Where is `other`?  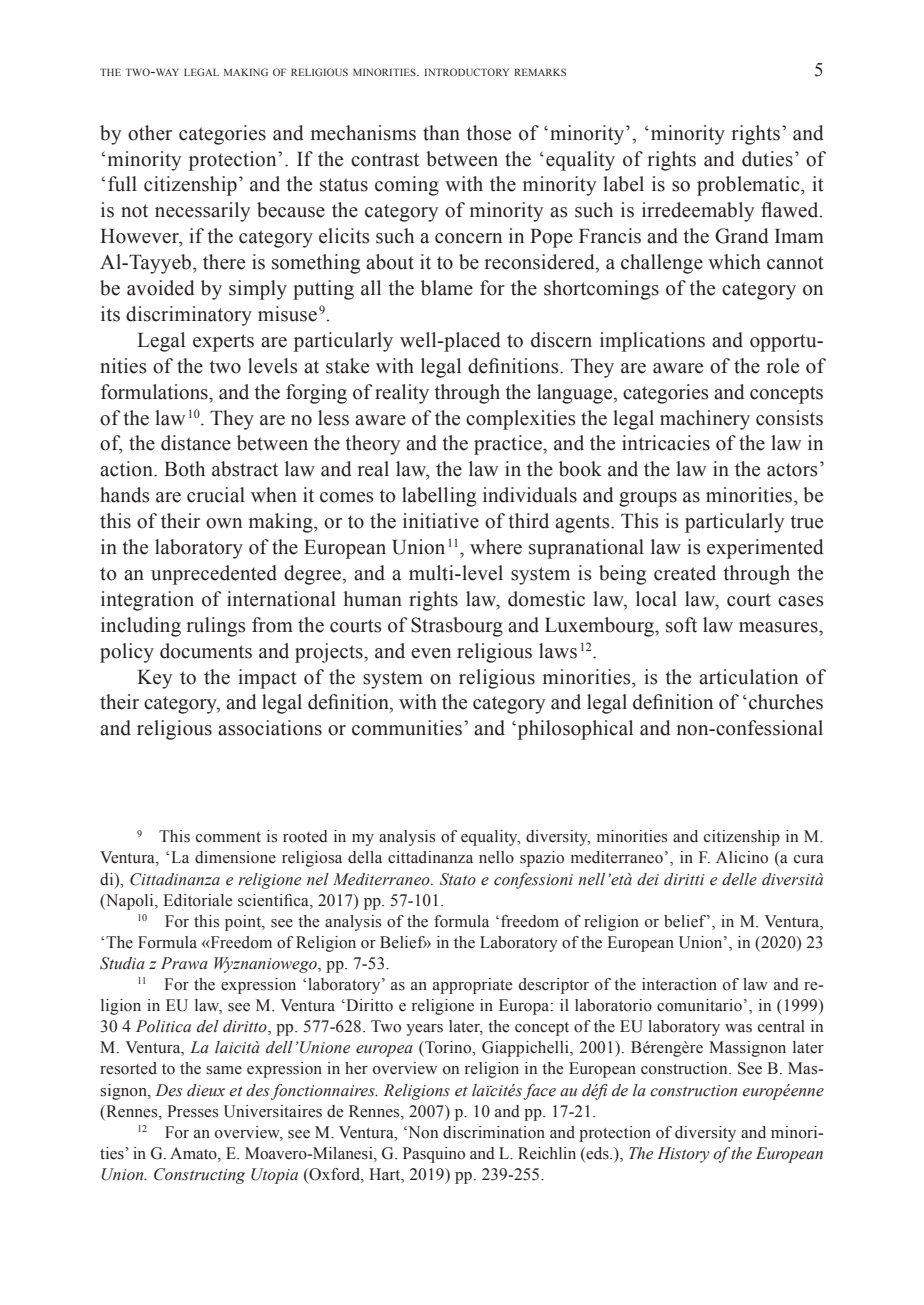
other is located at coordinates (150, 133).
